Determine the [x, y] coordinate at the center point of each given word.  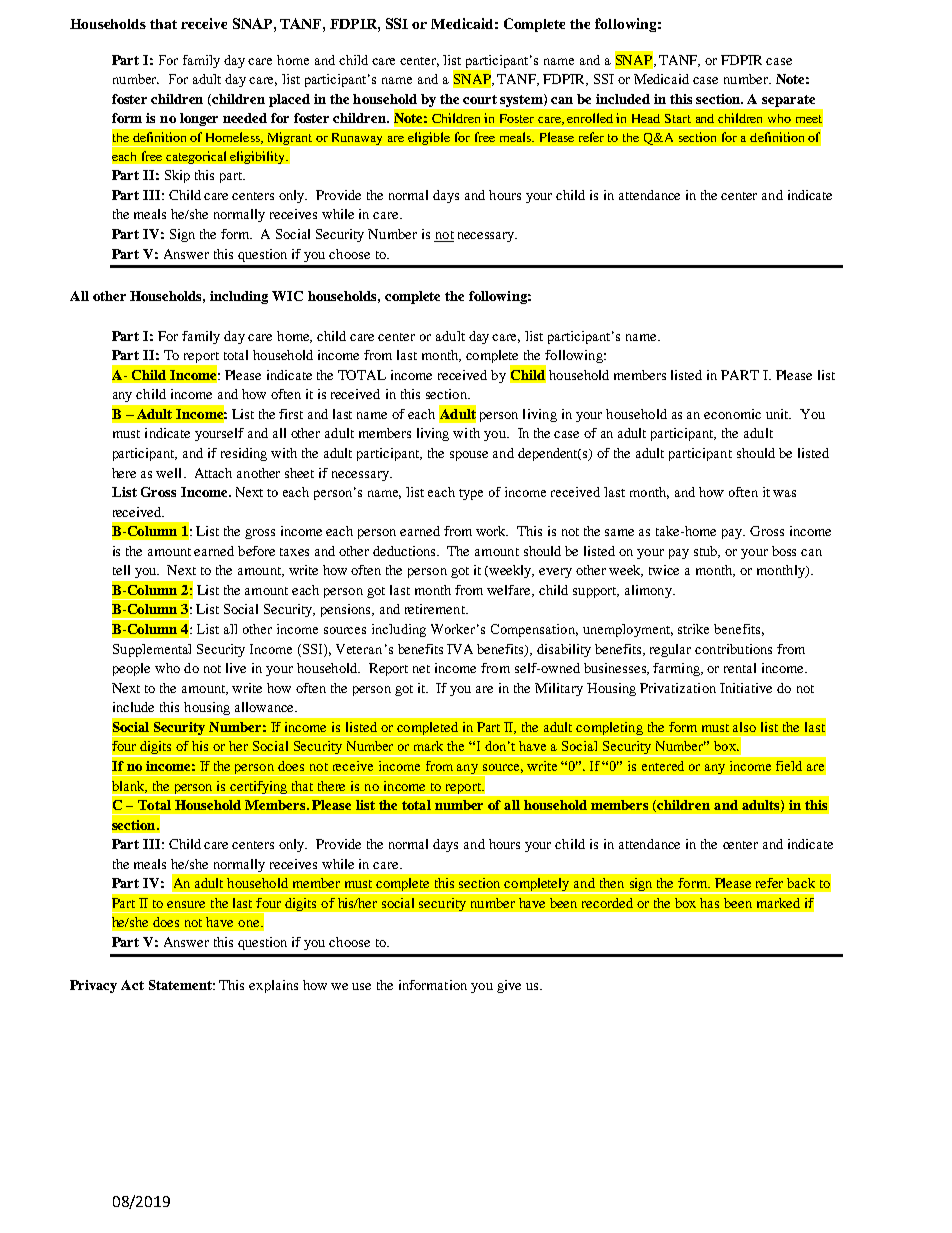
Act [132, 985]
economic [732, 414]
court [480, 99]
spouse [469, 456]
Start [678, 118]
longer [199, 119]
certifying [259, 788]
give [509, 986]
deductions [406, 551]
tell [121, 570]
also [744, 727]
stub [707, 552]
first [291, 414]
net [421, 669]
